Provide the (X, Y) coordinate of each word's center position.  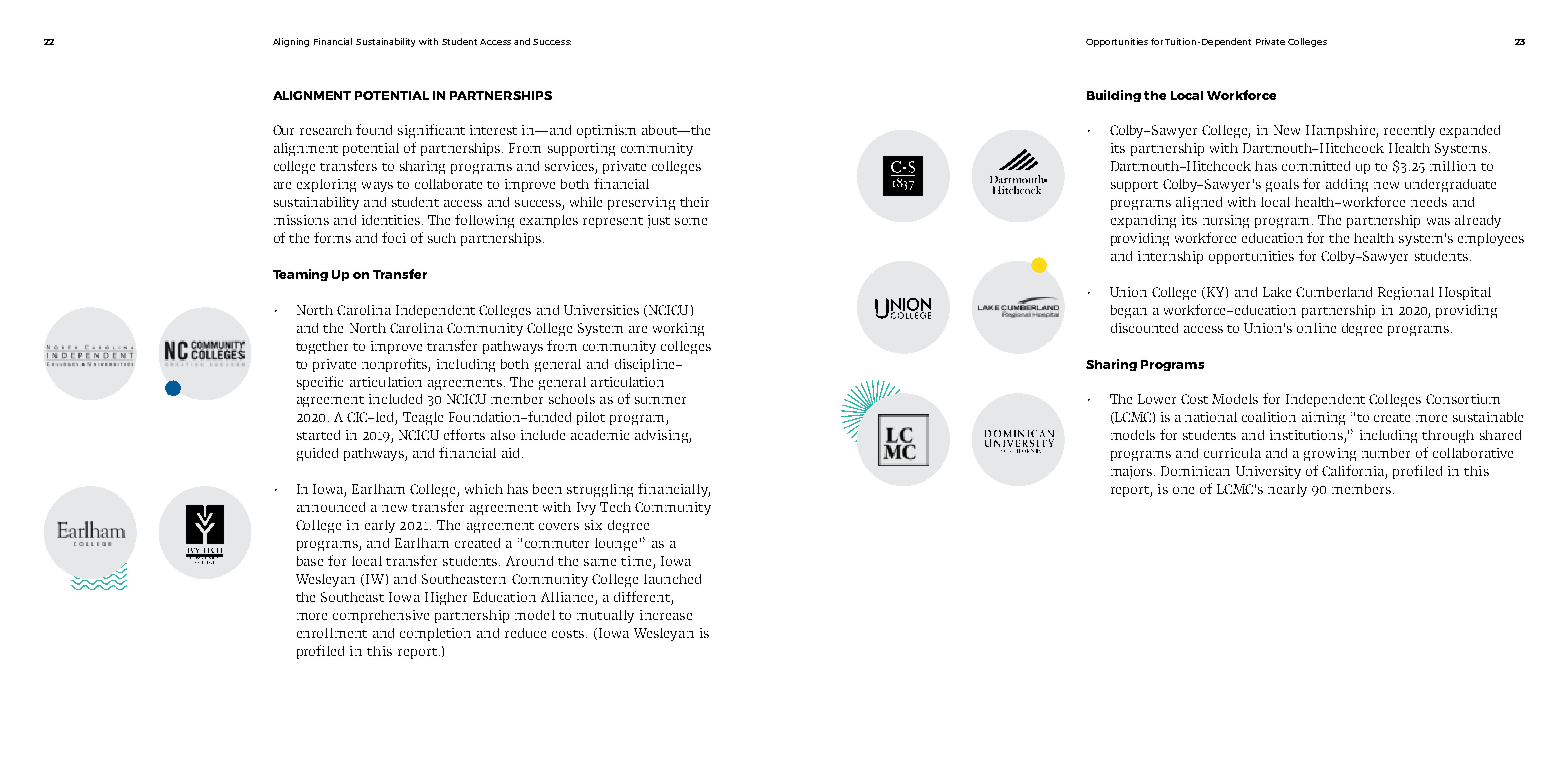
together (322, 347)
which (484, 489)
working (678, 329)
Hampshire (1341, 131)
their (694, 202)
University (1268, 472)
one (1183, 490)
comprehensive (381, 616)
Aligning (291, 42)
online (1316, 328)
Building (1114, 96)
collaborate (448, 184)
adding (1347, 185)
